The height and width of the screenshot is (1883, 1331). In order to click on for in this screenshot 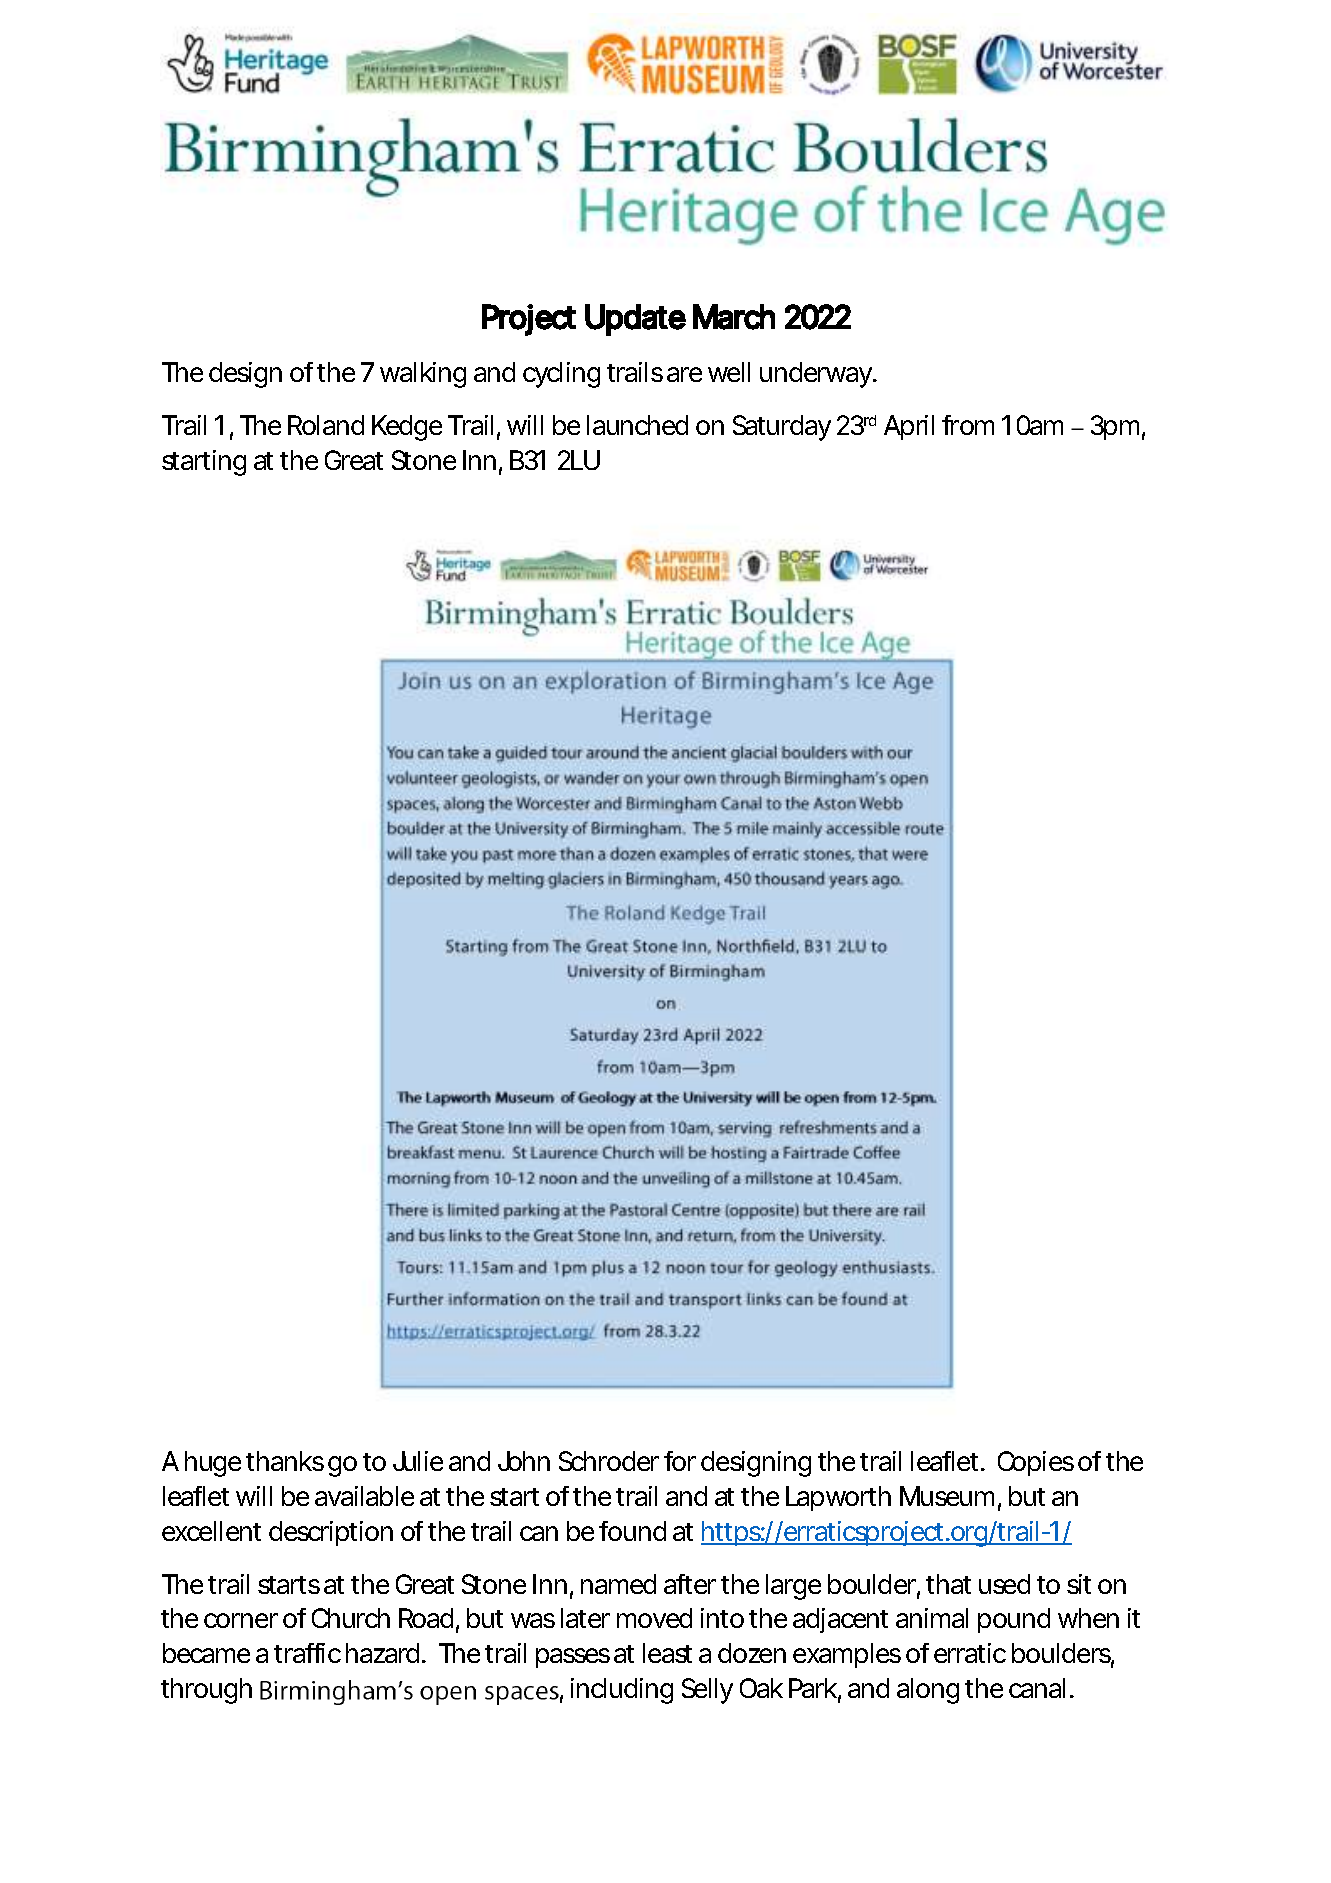, I will do `click(679, 1461)`.
